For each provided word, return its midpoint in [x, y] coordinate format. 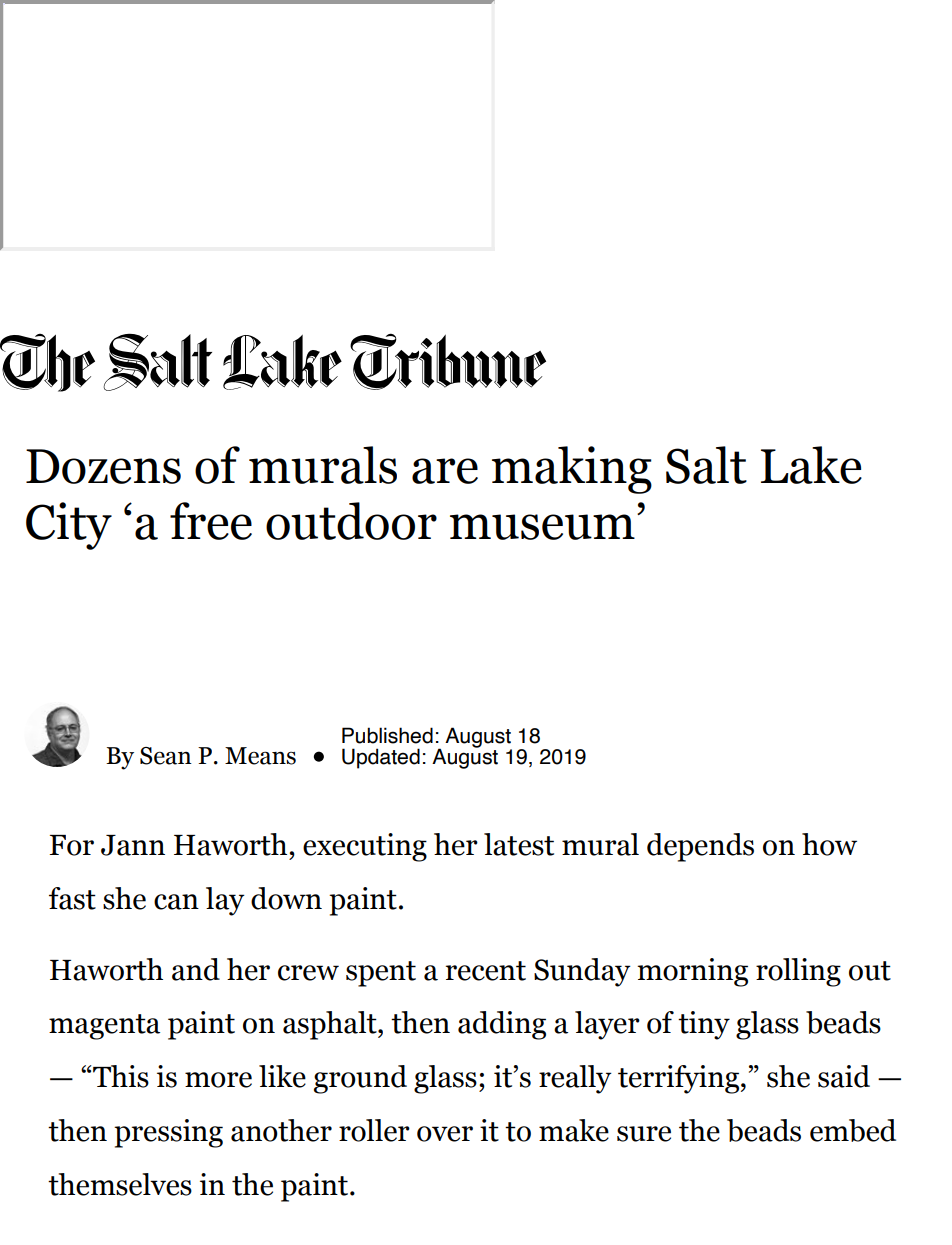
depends [700, 847]
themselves [120, 1184]
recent [486, 971]
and [196, 969]
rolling [798, 972]
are [445, 471]
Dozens [103, 466]
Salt [706, 465]
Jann [133, 845]
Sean [166, 756]
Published [387, 735]
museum [542, 527]
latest [519, 844]
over [445, 1134]
